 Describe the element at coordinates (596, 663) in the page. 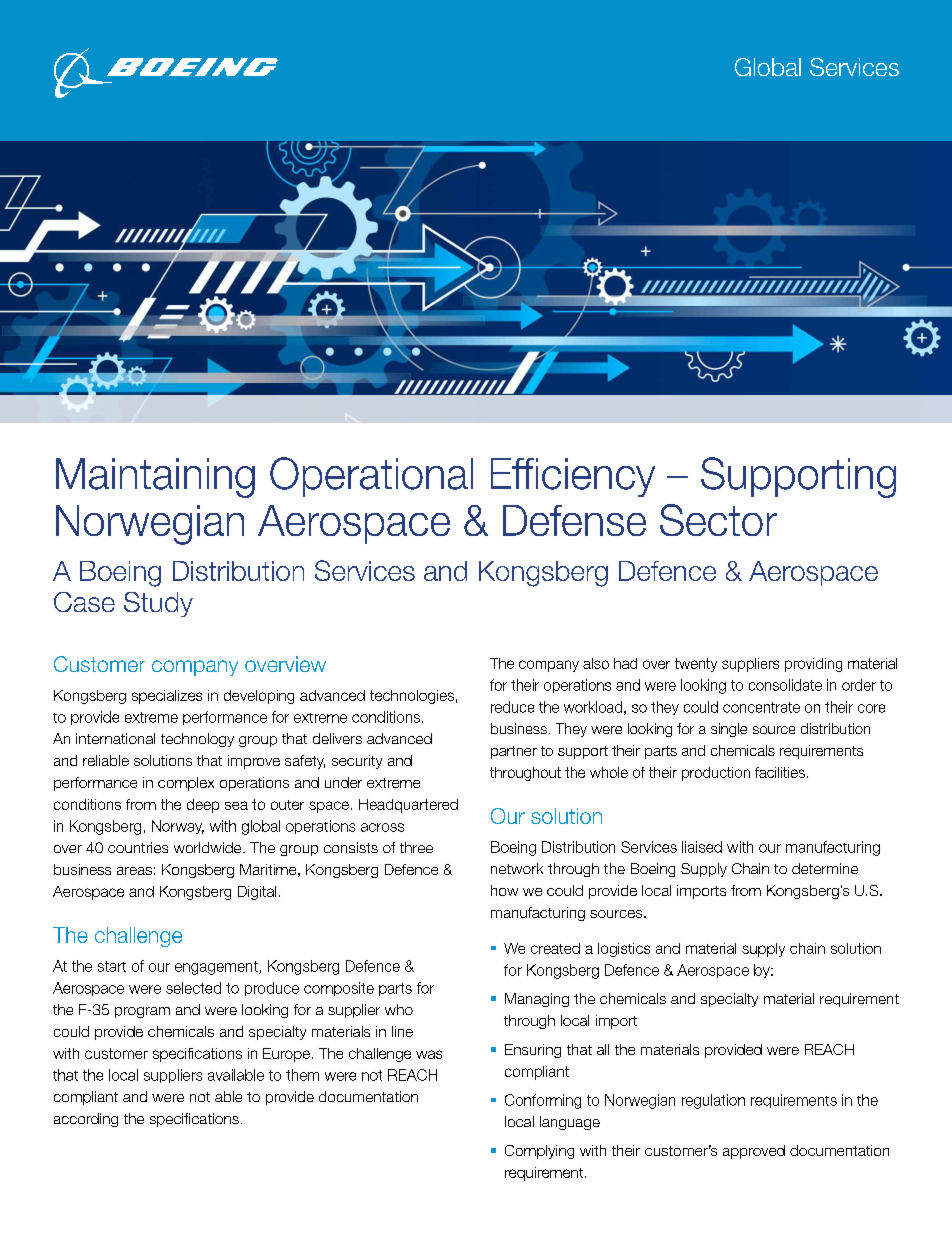

I see `also` at that location.
